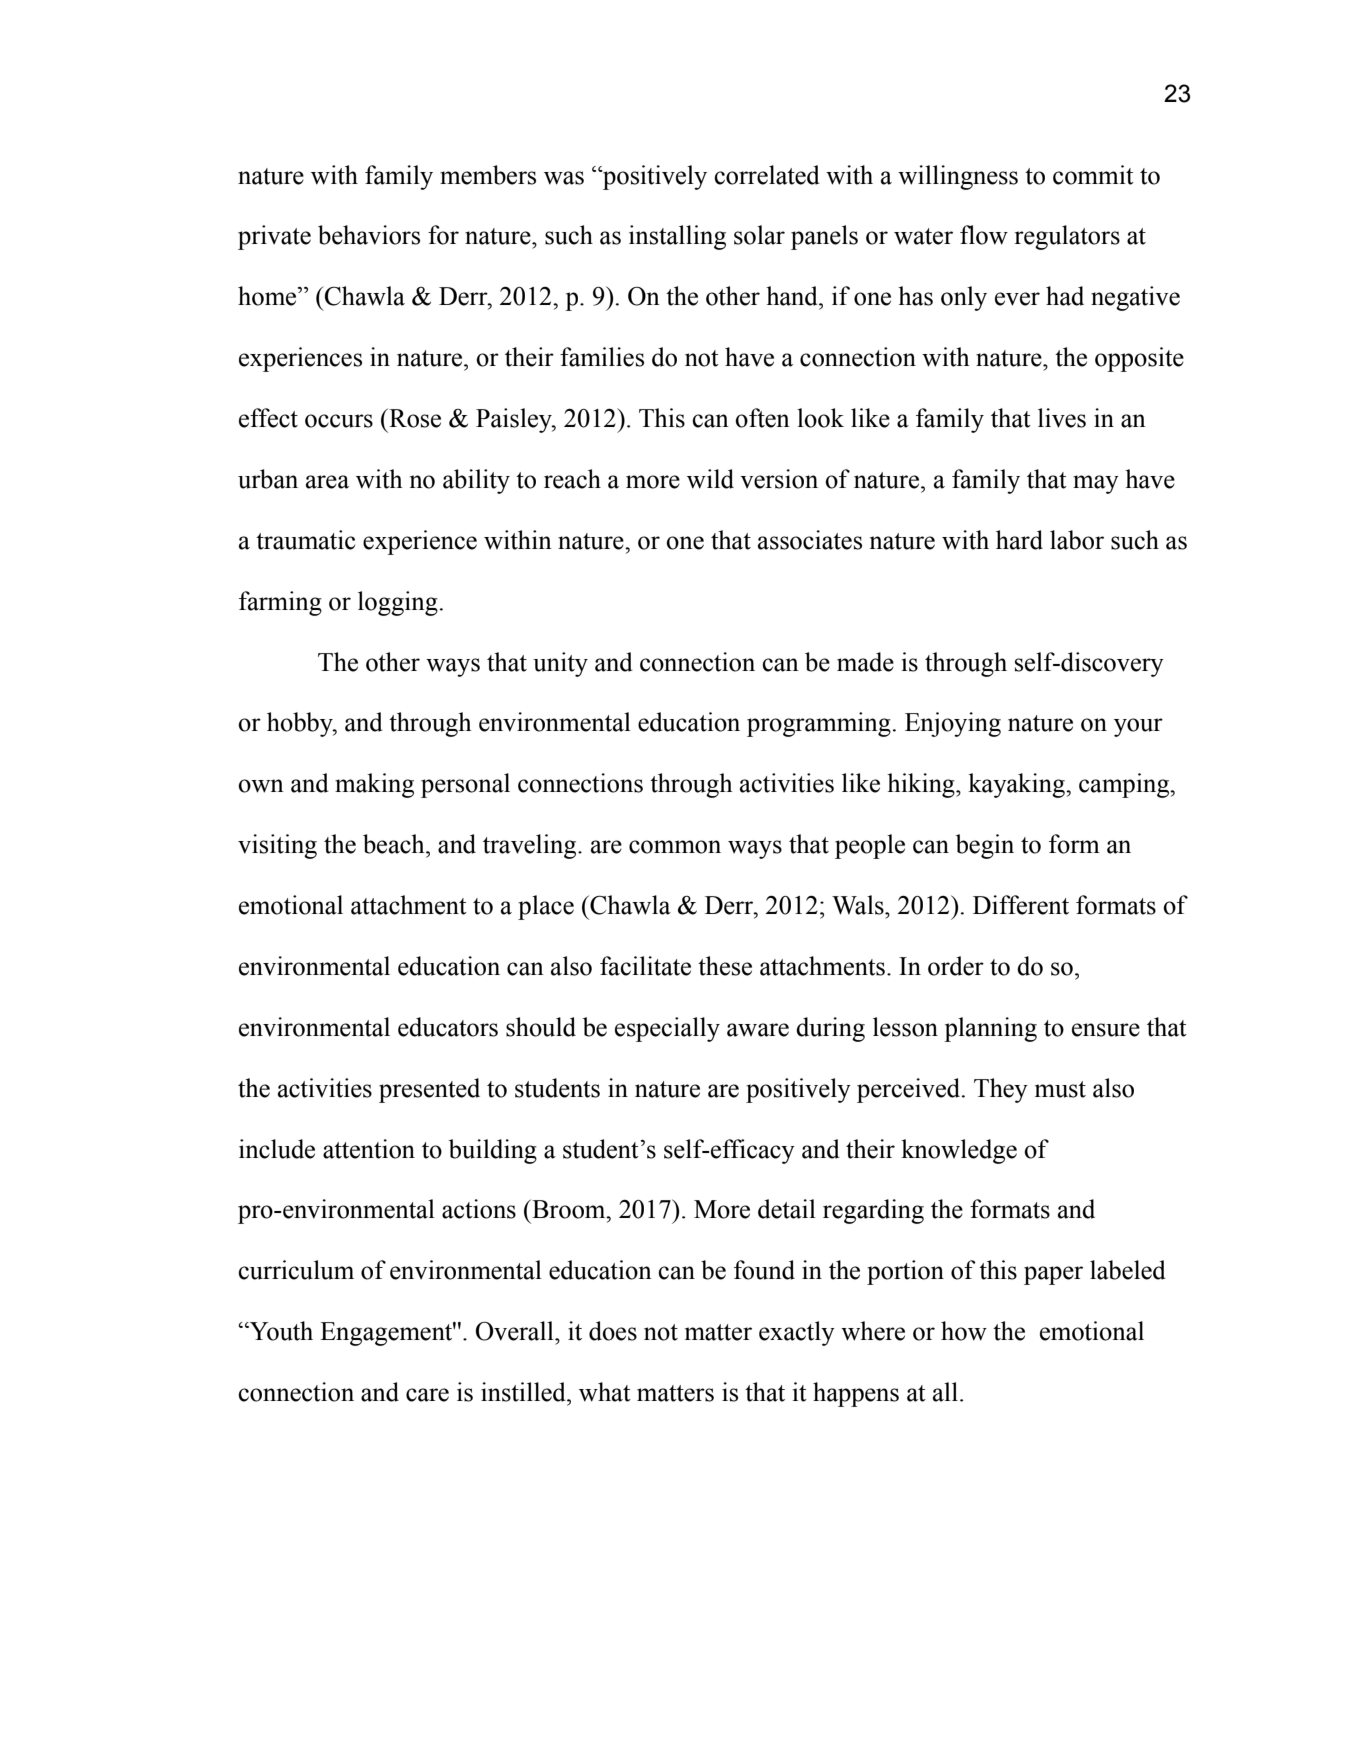  What do you see at coordinates (1067, 237) in the image?
I see `regulators` at bounding box center [1067, 237].
